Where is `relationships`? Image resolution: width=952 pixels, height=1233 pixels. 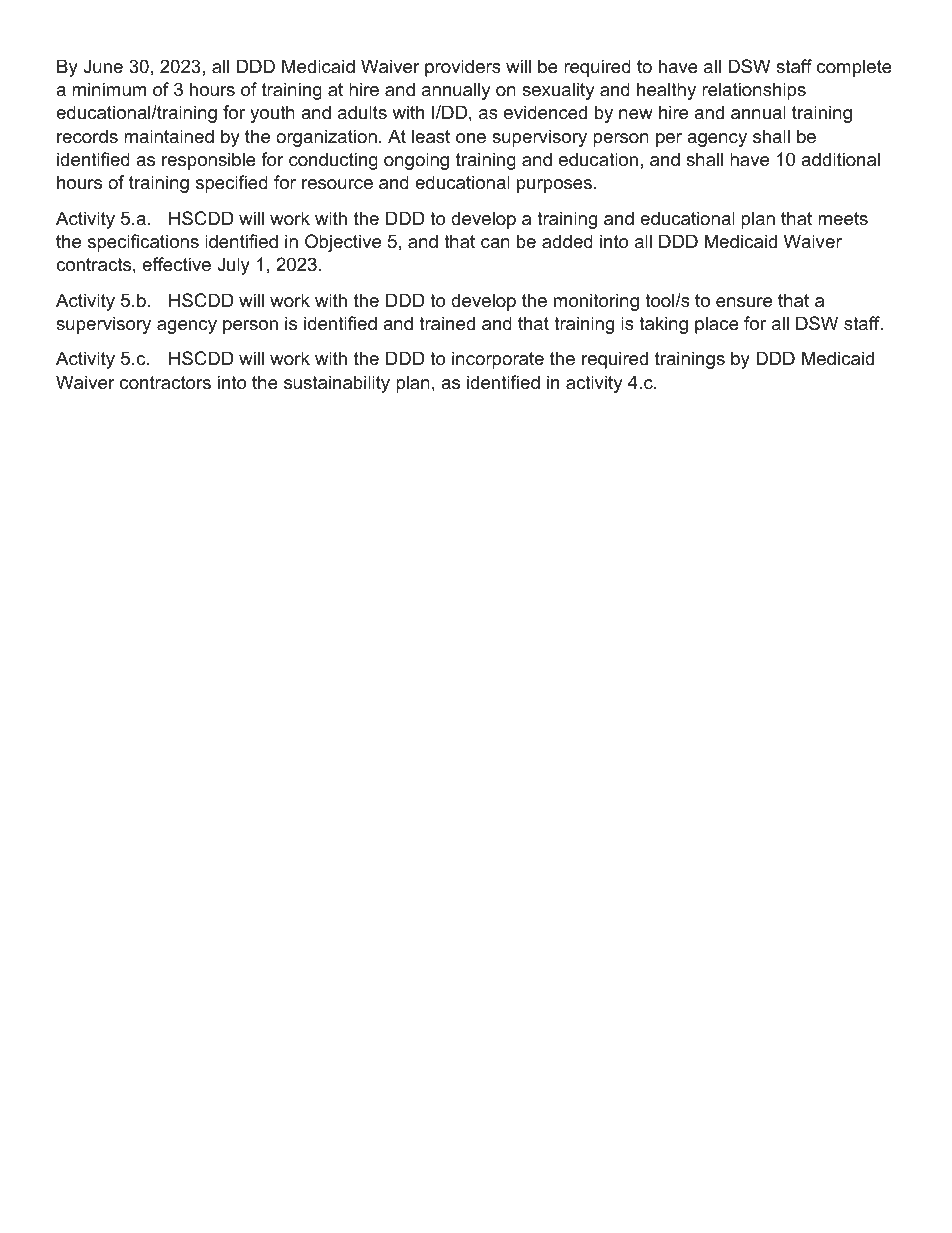
relationships is located at coordinates (754, 91).
